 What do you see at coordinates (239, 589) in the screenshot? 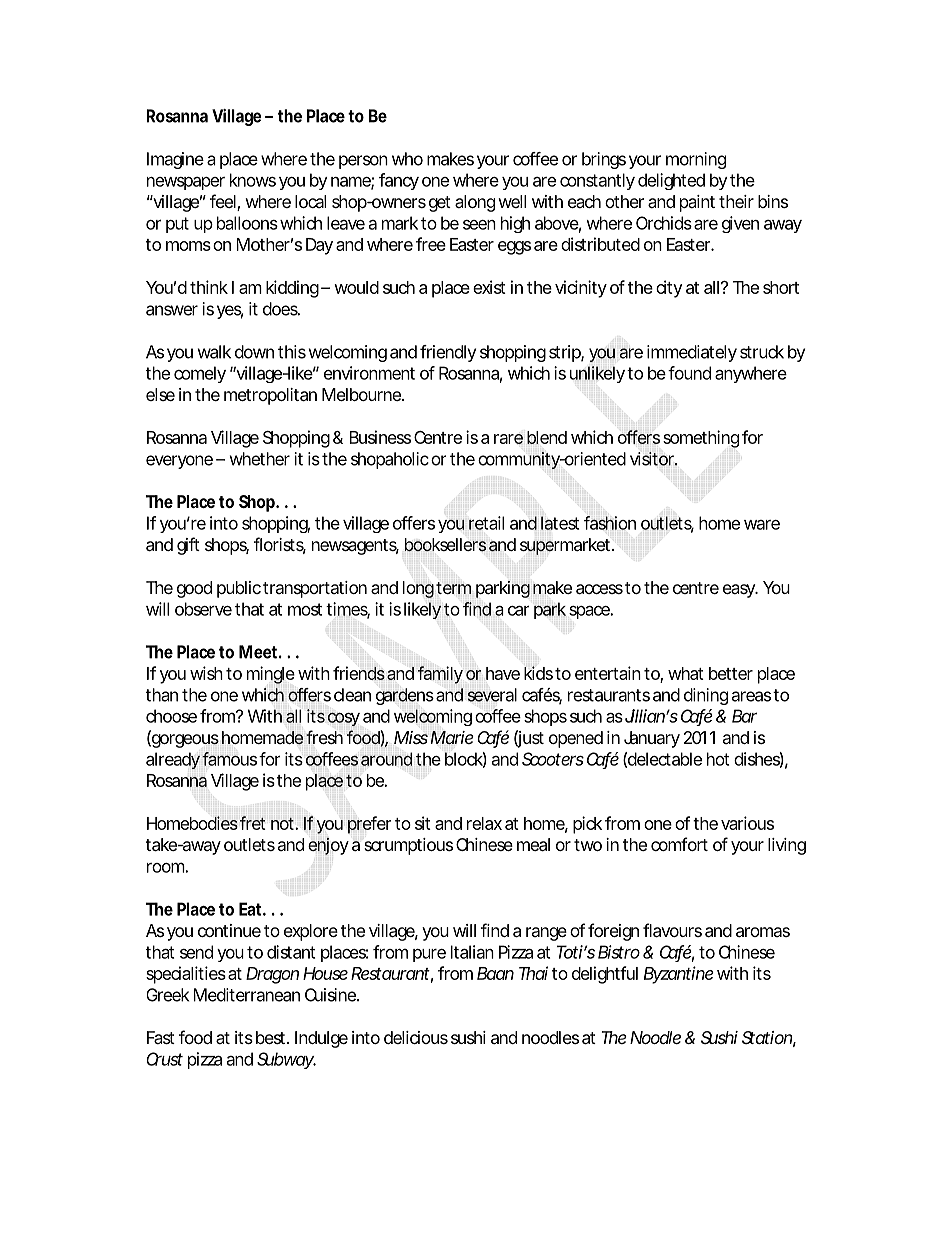
I see `public` at bounding box center [239, 589].
